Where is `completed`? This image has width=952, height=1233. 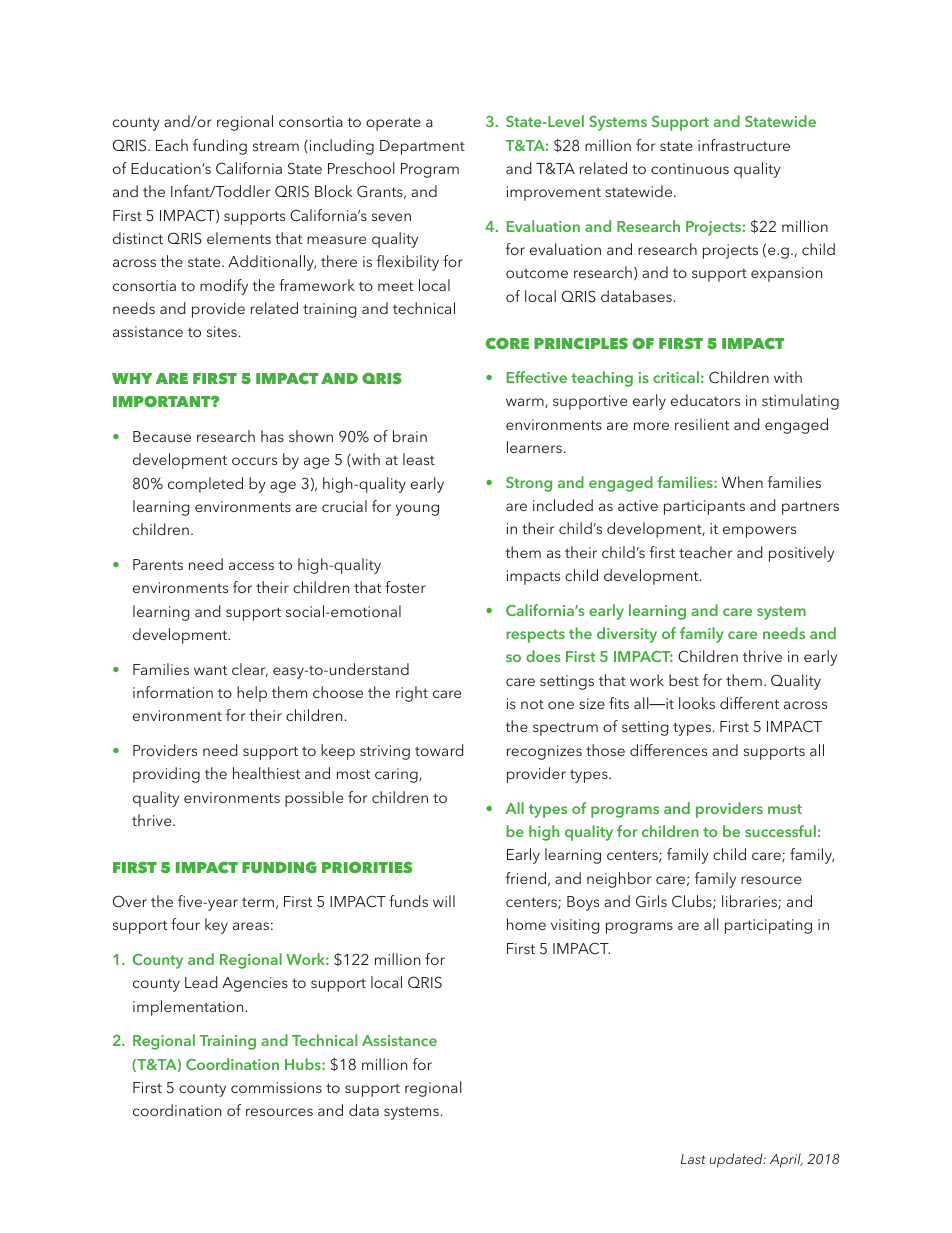
completed is located at coordinates (205, 485).
